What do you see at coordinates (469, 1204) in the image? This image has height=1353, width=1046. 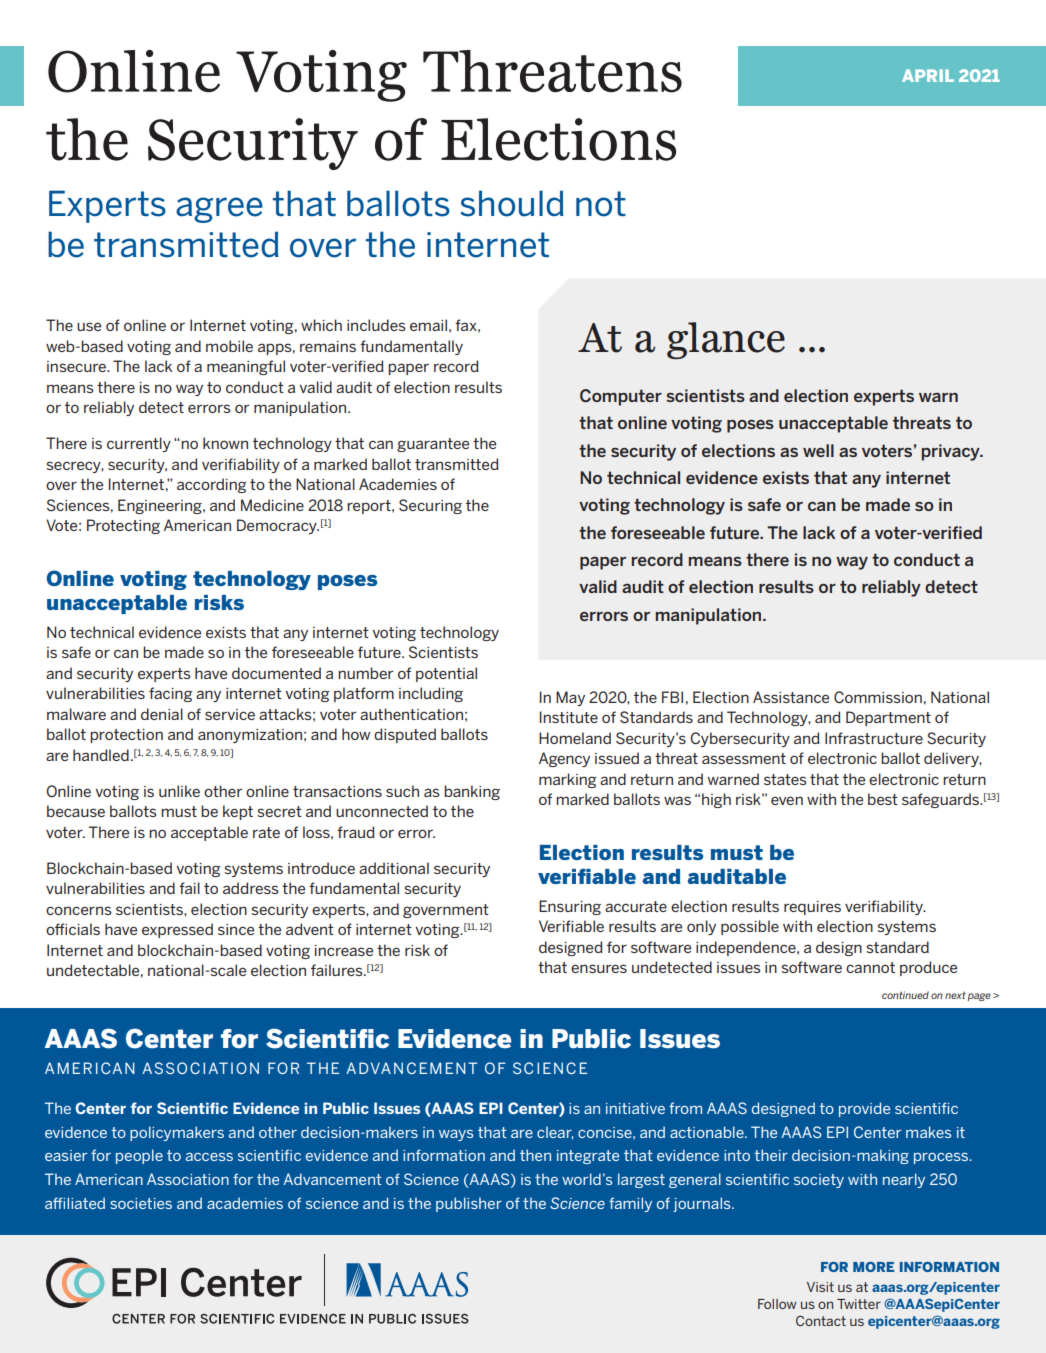 I see `publisher` at bounding box center [469, 1204].
